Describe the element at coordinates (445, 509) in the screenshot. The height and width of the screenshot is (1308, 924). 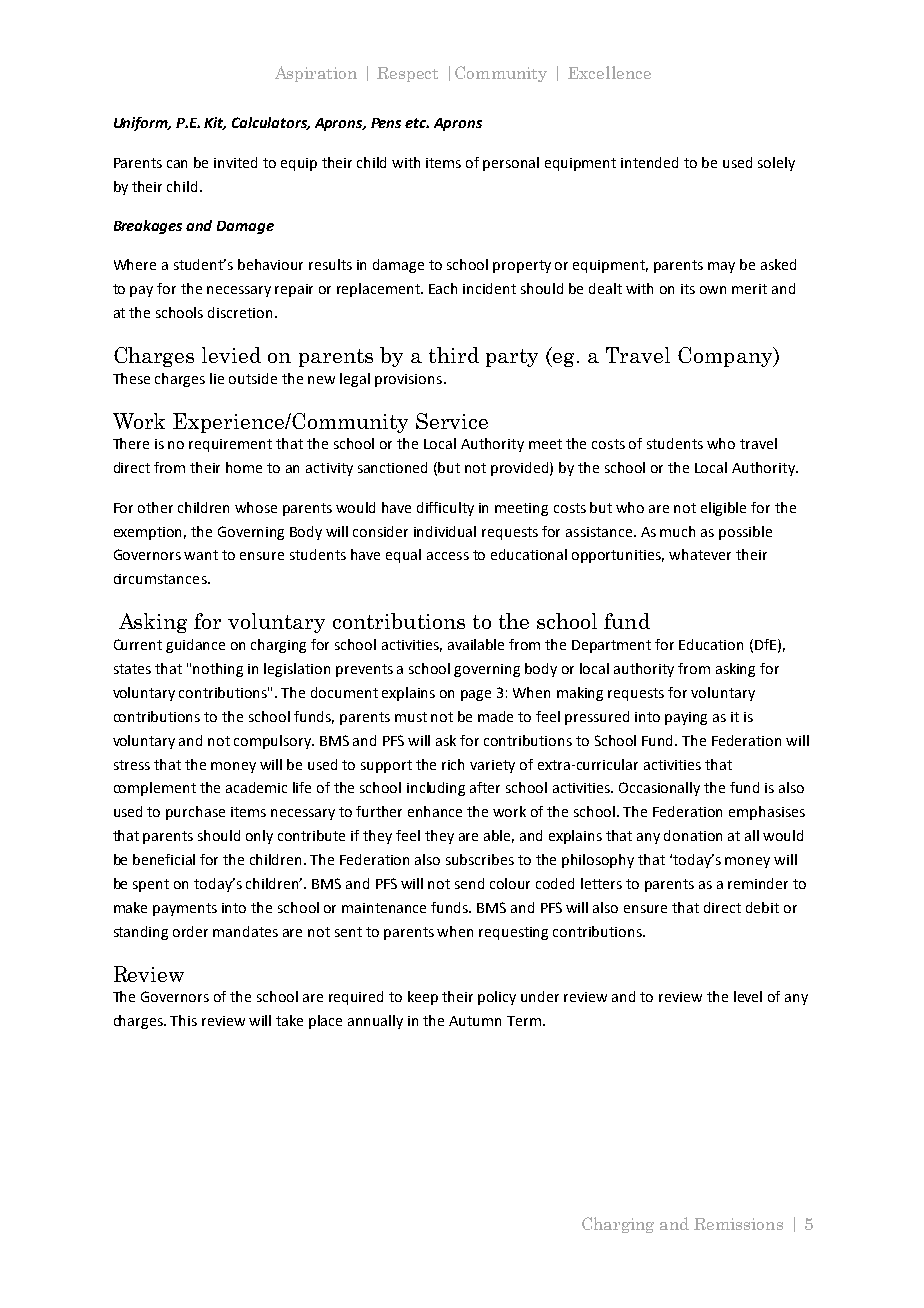
I see `difficulty` at that location.
